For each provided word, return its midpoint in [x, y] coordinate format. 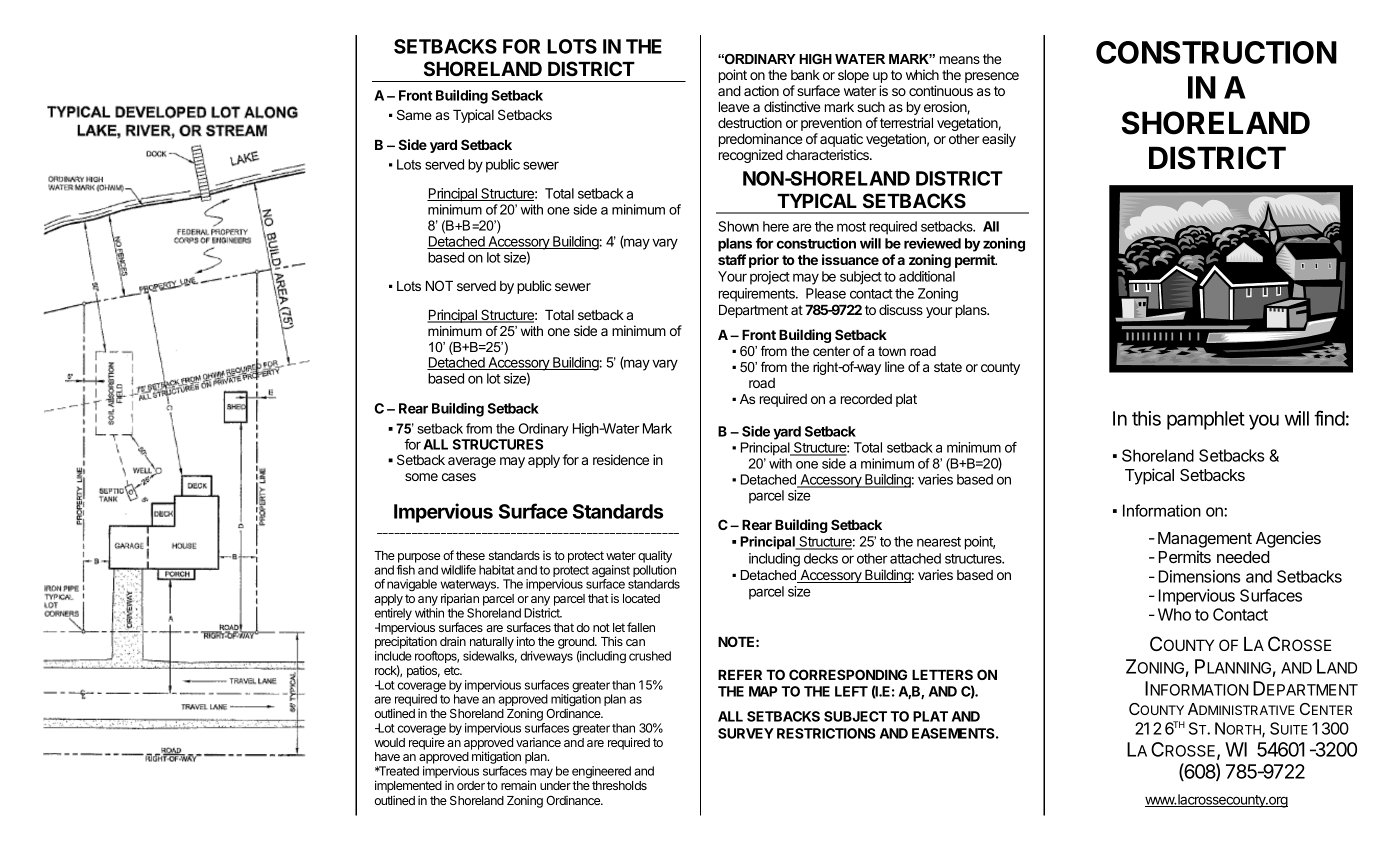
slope [853, 76]
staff [732, 259]
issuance [850, 259]
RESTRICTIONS [826, 733]
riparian [460, 599]
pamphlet [1206, 420]
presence [992, 77]
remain [518, 785]
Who [1174, 614]
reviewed [932, 243]
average [472, 462]
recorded [866, 399]
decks [821, 558]
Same [414, 115]
